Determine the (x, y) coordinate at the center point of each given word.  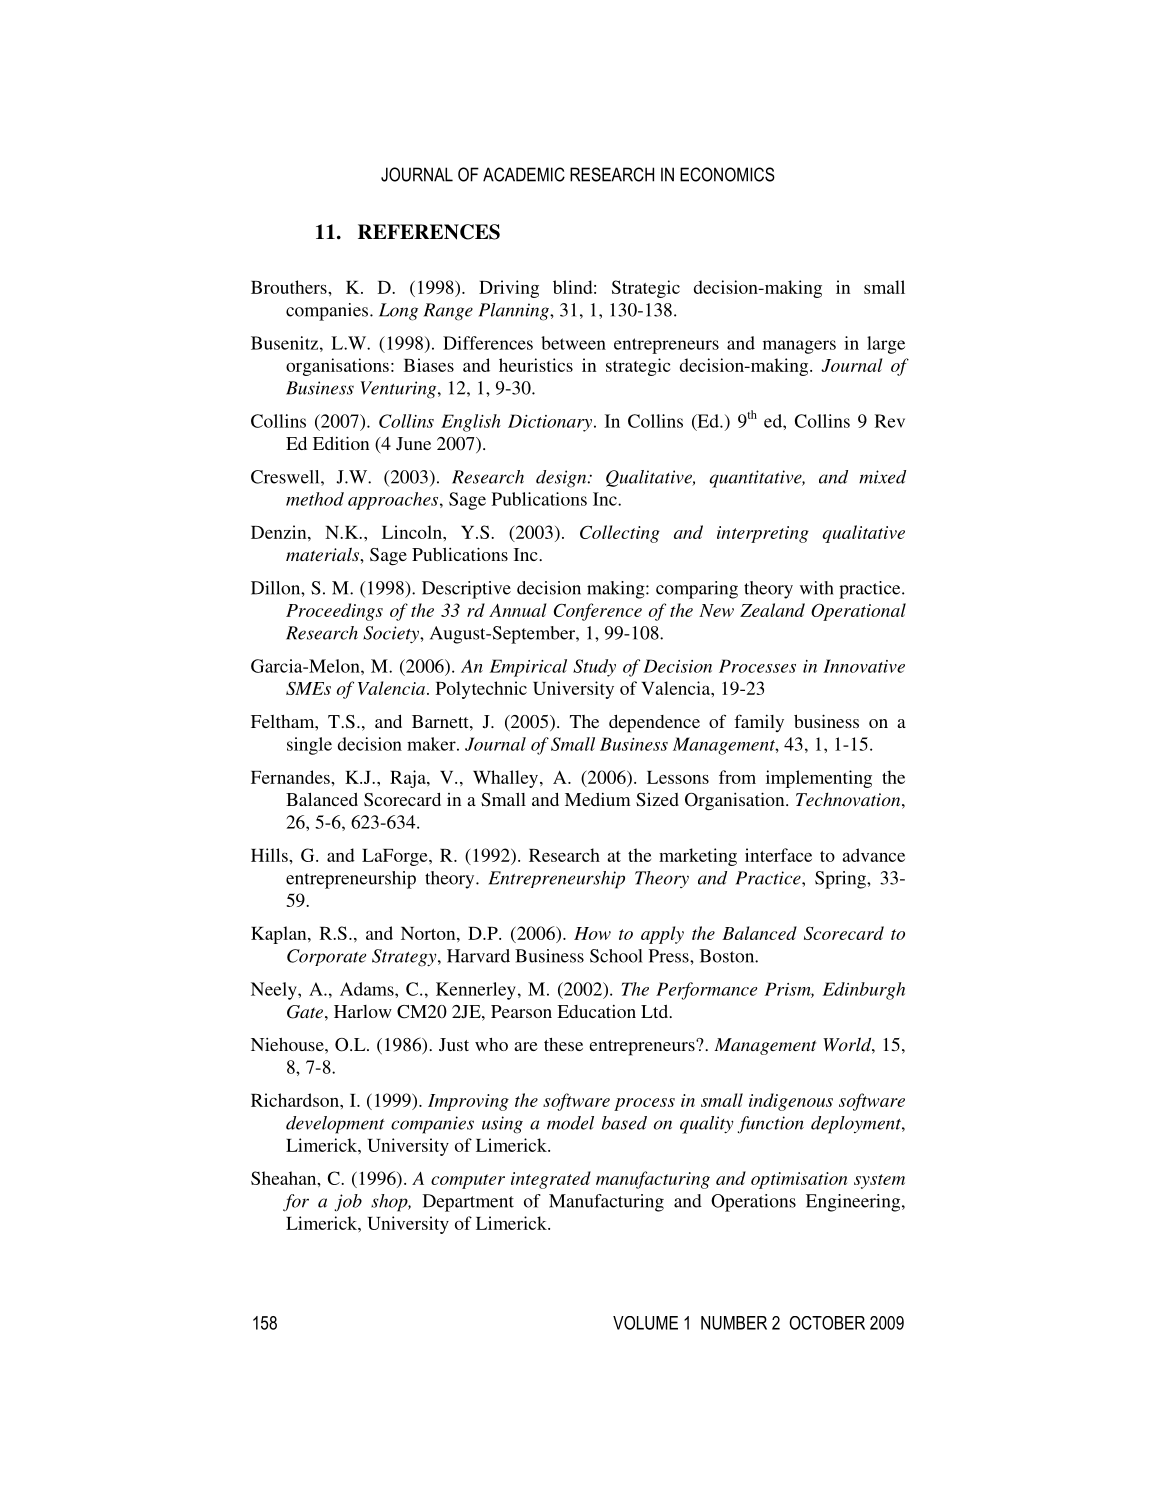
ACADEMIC (524, 174)
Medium (598, 799)
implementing (819, 779)
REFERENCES (429, 232)
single (309, 746)
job (348, 1203)
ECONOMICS (727, 174)
